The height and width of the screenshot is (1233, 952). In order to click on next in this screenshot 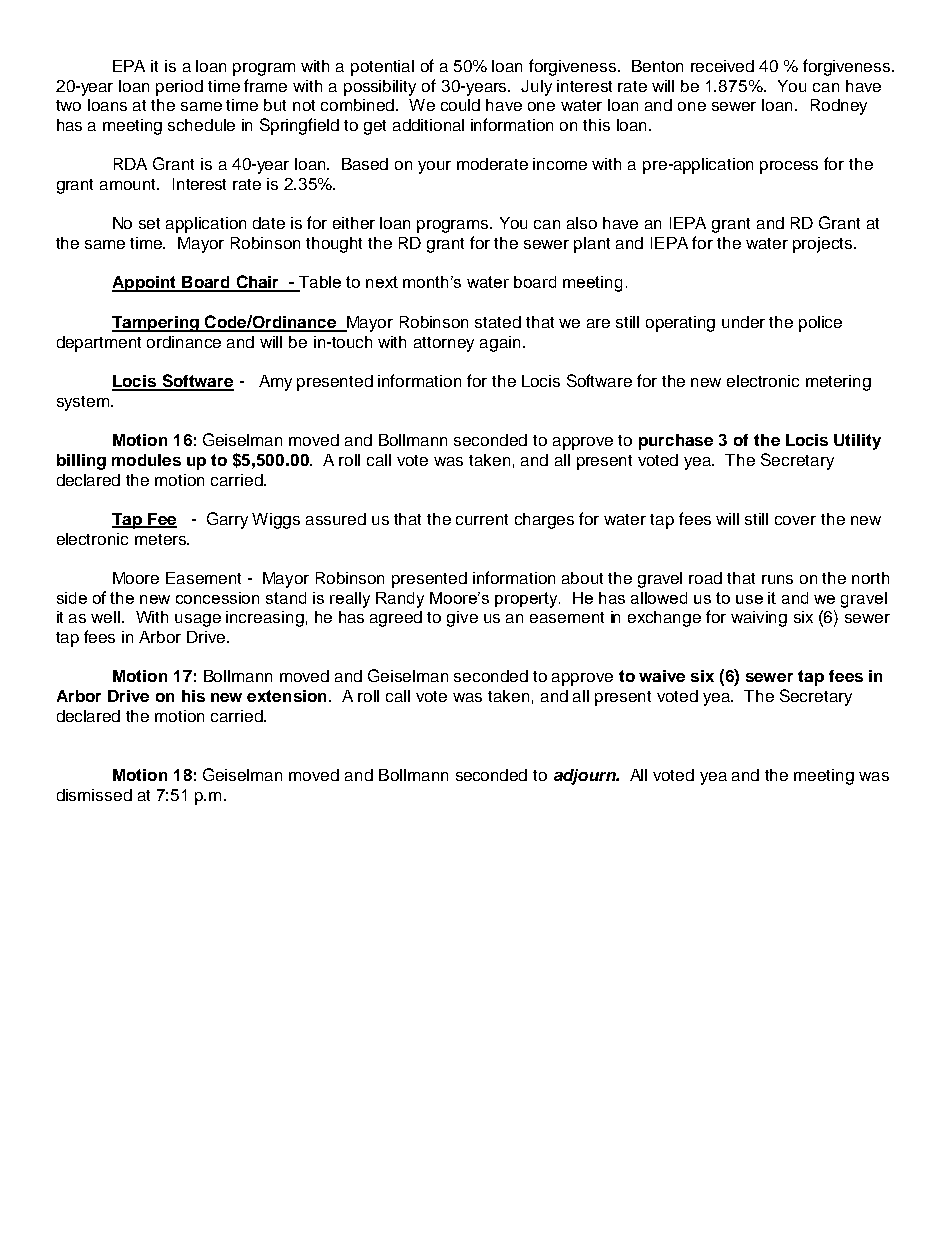, I will do `click(382, 282)`.
